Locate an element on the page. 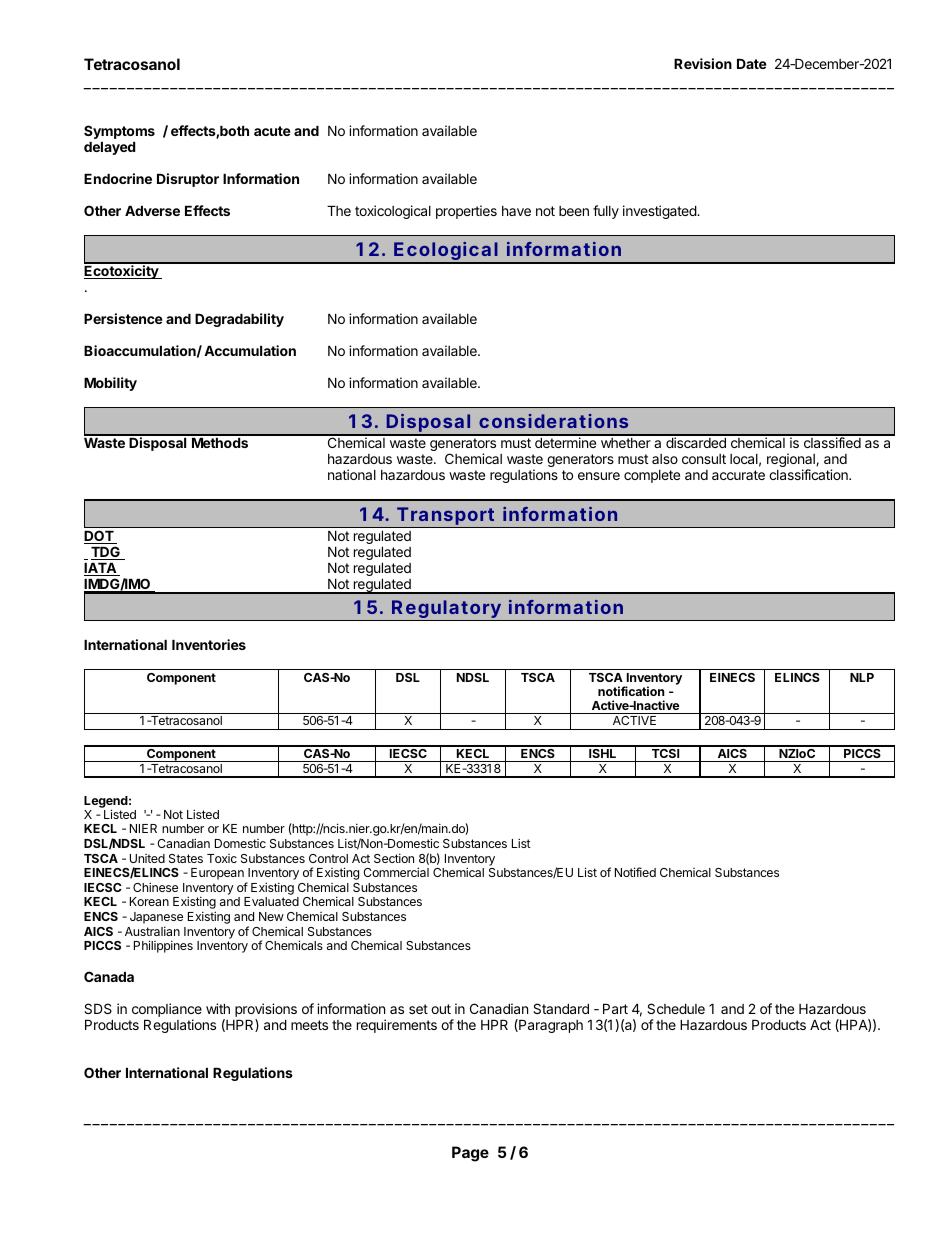 This page has height=1233, width=952. Date is located at coordinates (752, 64).
